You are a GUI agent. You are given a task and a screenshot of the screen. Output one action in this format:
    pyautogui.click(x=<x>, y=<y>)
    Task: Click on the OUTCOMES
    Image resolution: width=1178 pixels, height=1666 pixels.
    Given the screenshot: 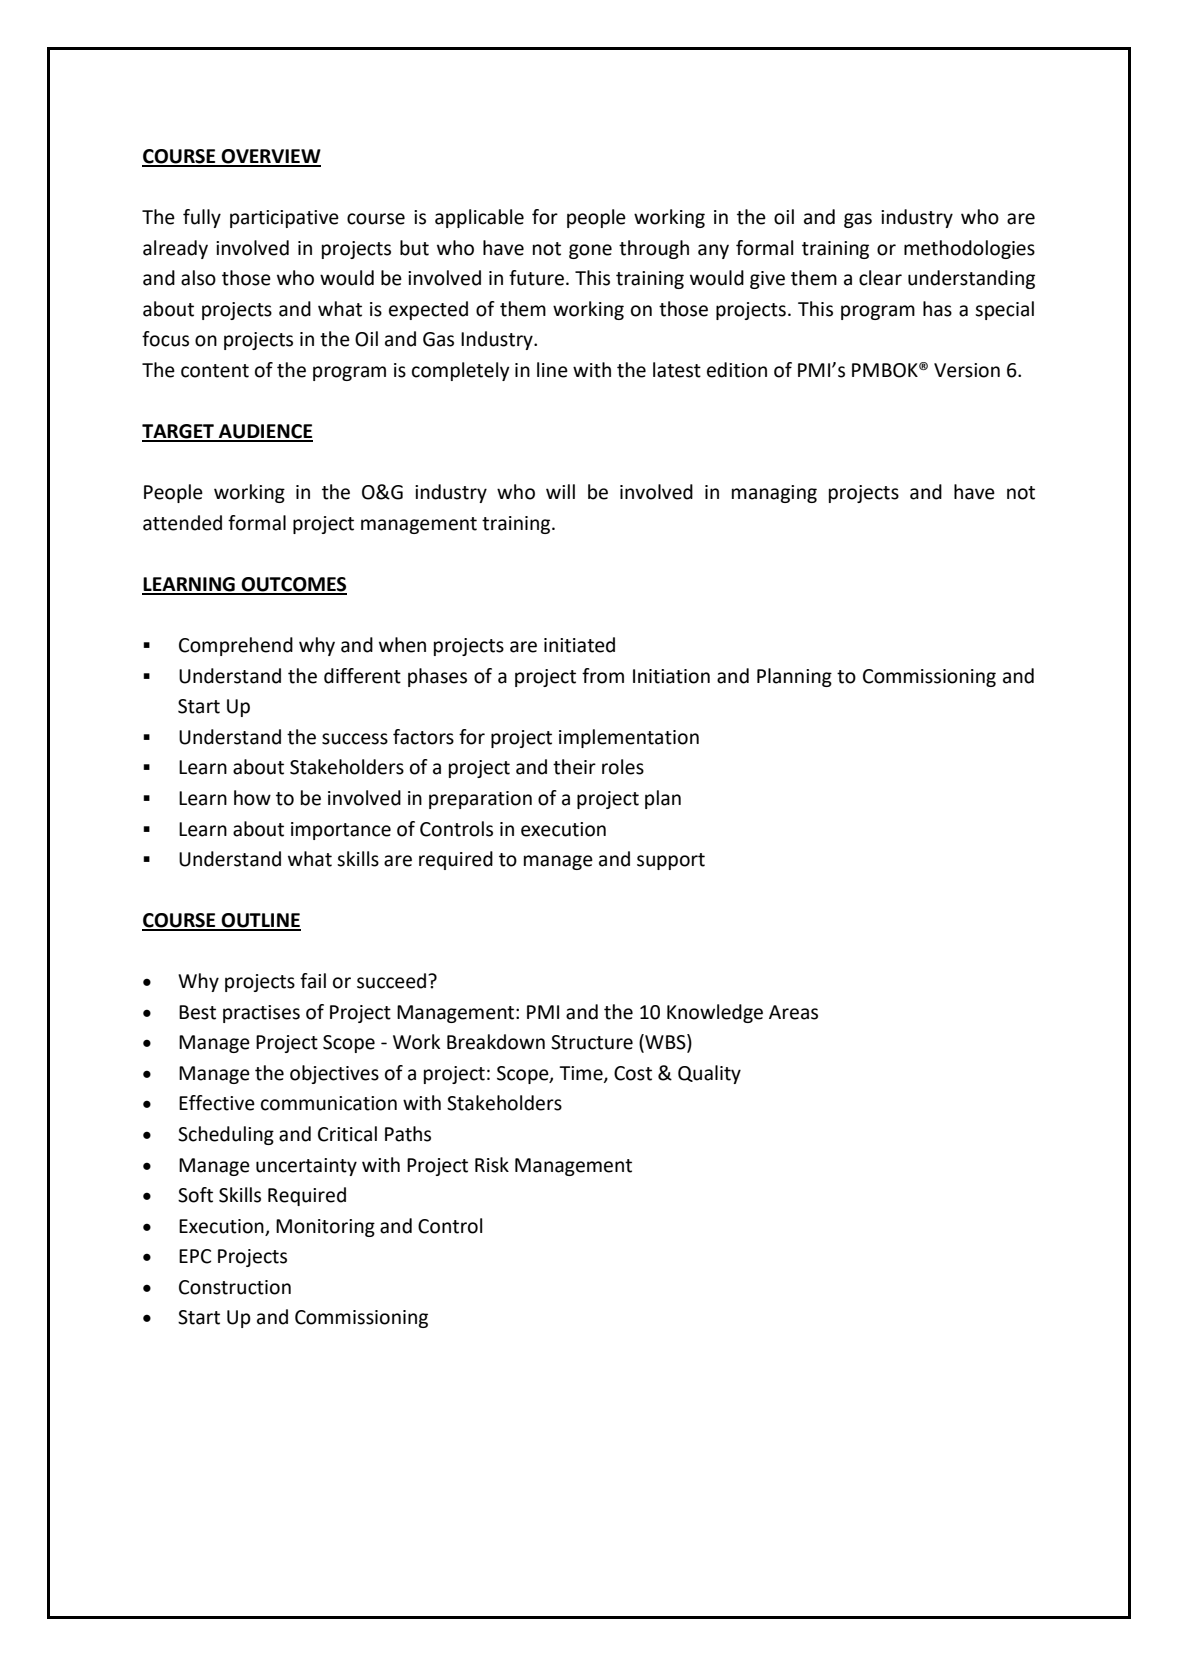 What is the action you would take?
    pyautogui.click(x=293, y=585)
